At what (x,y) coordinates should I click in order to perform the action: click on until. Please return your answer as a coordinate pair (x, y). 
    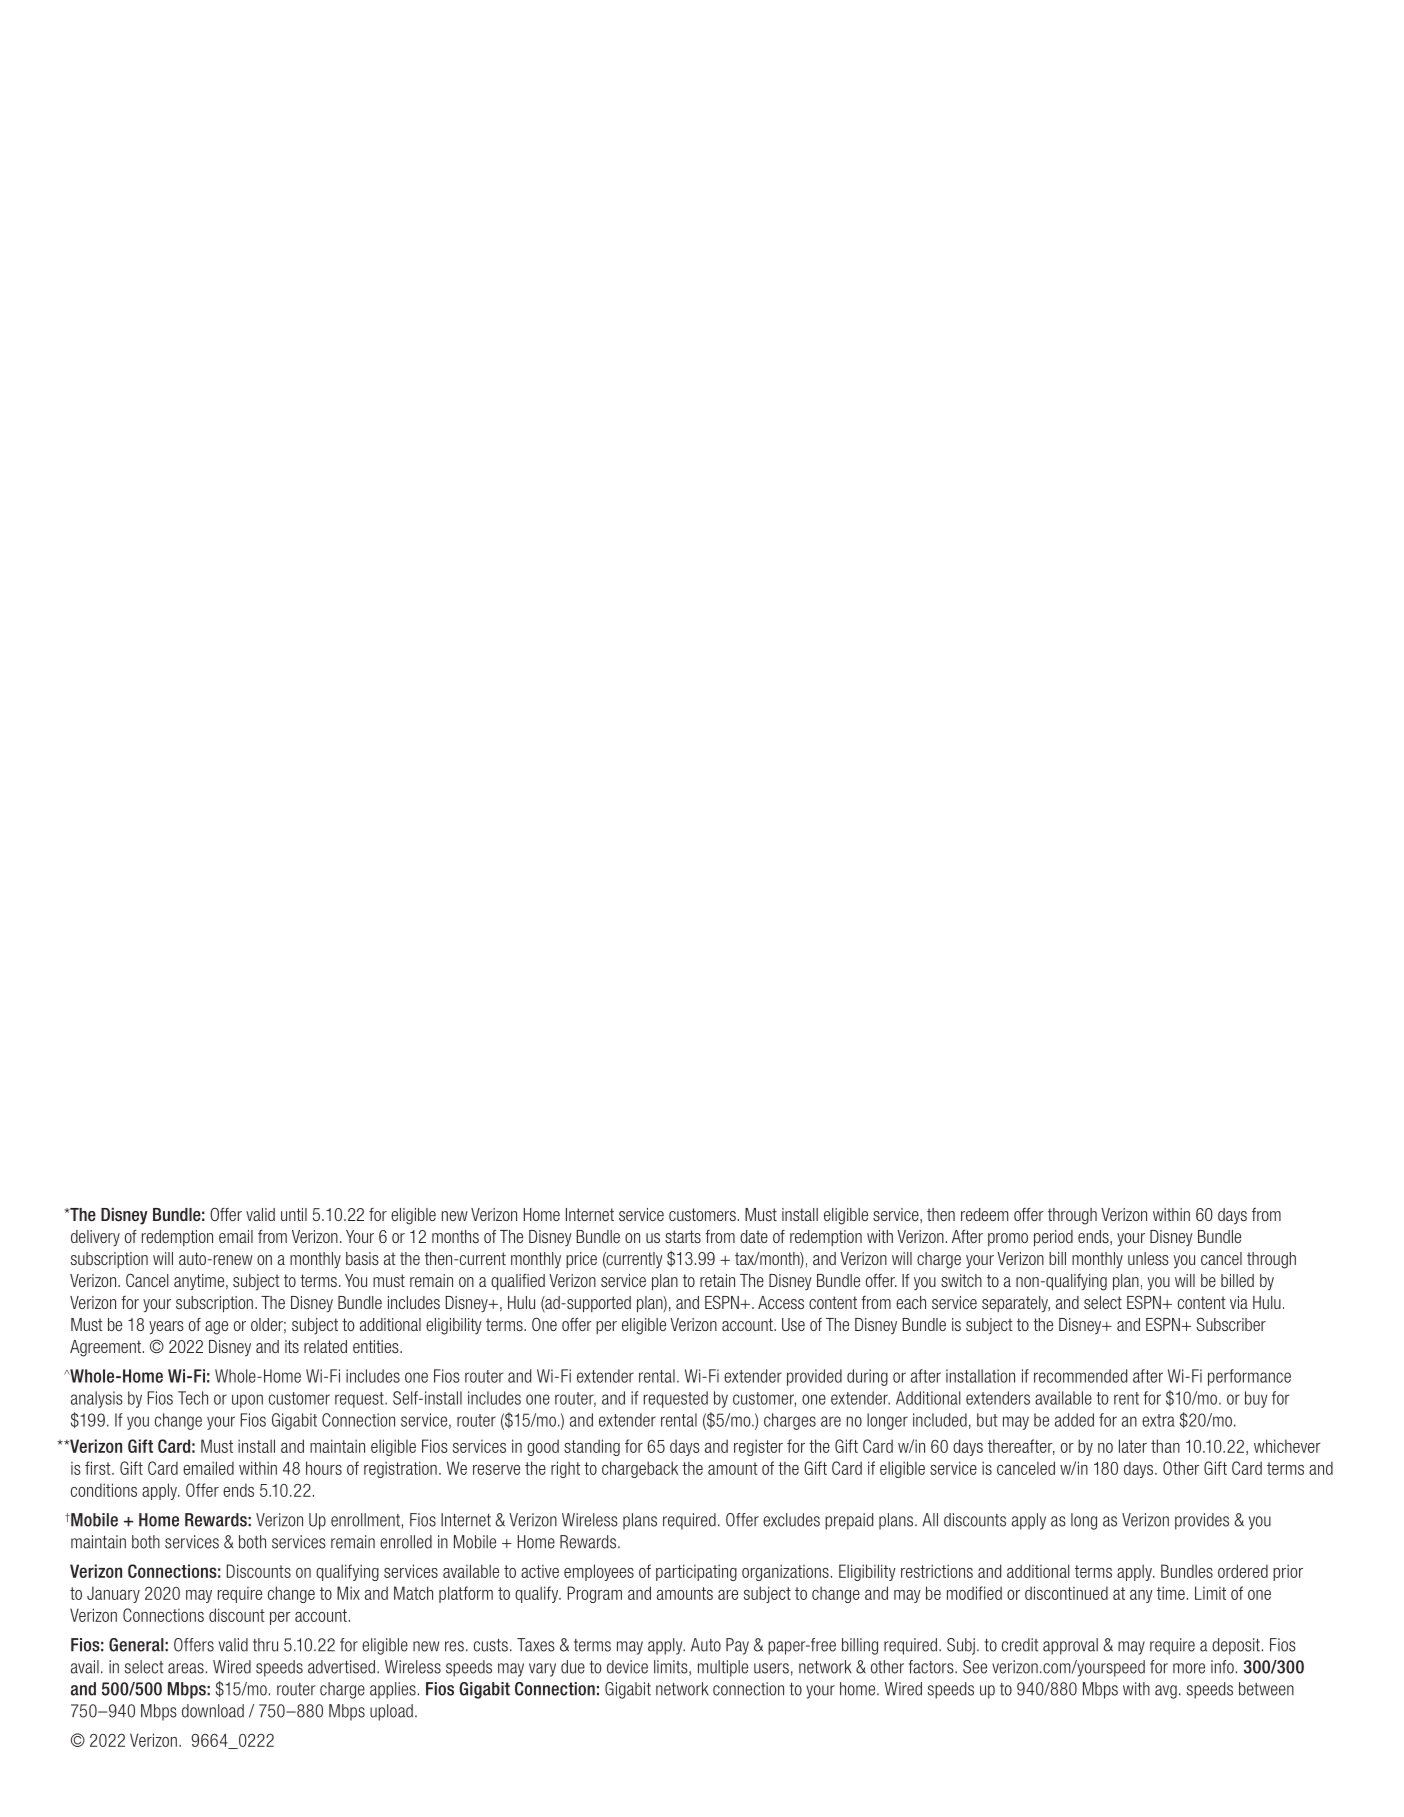
    Looking at the image, I should click on (294, 1214).
